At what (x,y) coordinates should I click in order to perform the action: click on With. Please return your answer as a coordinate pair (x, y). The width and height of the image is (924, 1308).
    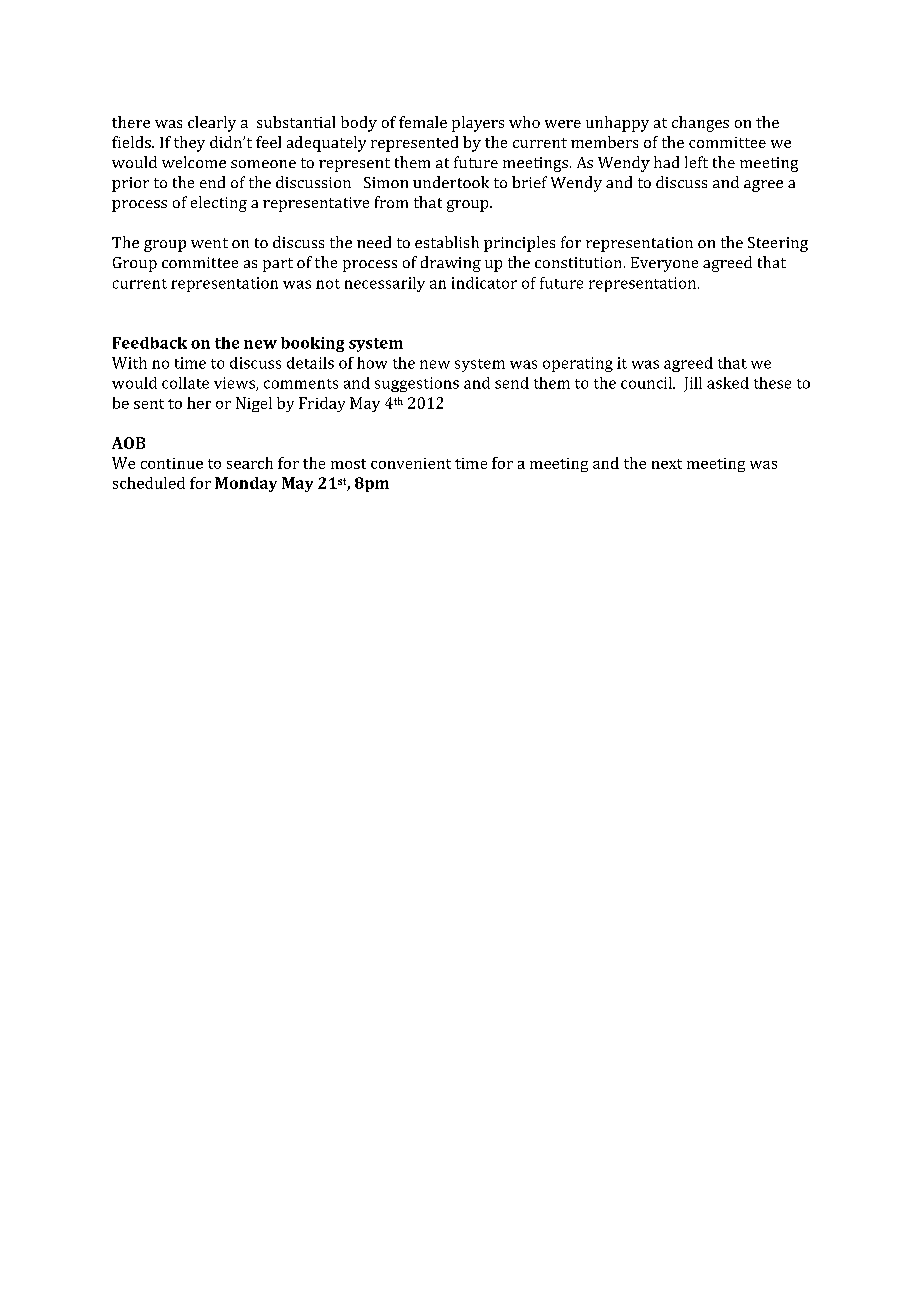
    Looking at the image, I should click on (129, 363).
